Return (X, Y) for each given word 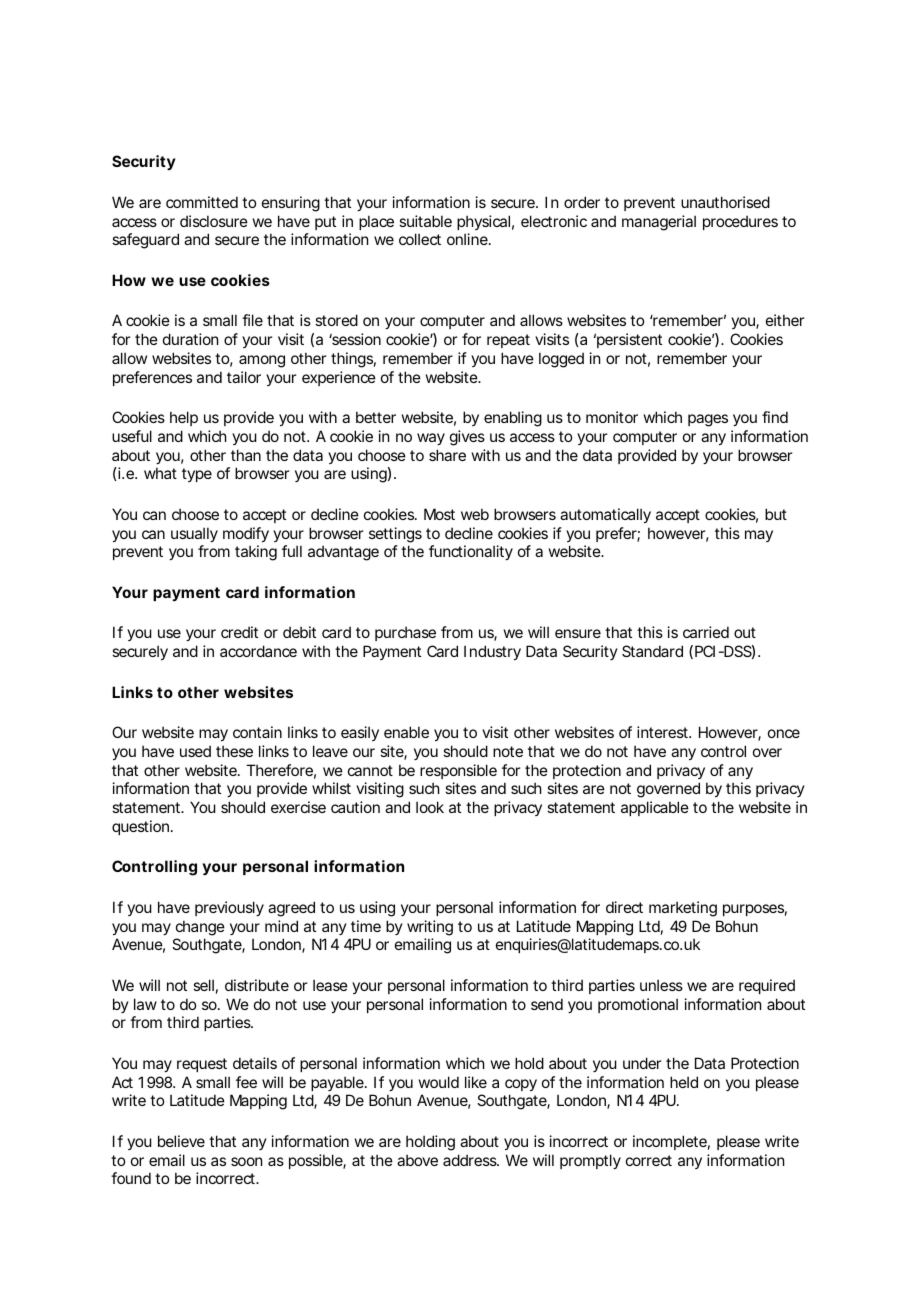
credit (239, 632)
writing (430, 928)
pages (708, 420)
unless (661, 985)
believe (181, 1141)
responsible (458, 771)
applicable (655, 808)
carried (706, 632)
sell (203, 985)
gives (467, 438)
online (468, 239)
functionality (471, 552)
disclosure (214, 221)
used (195, 751)
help (184, 418)
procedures (740, 222)
